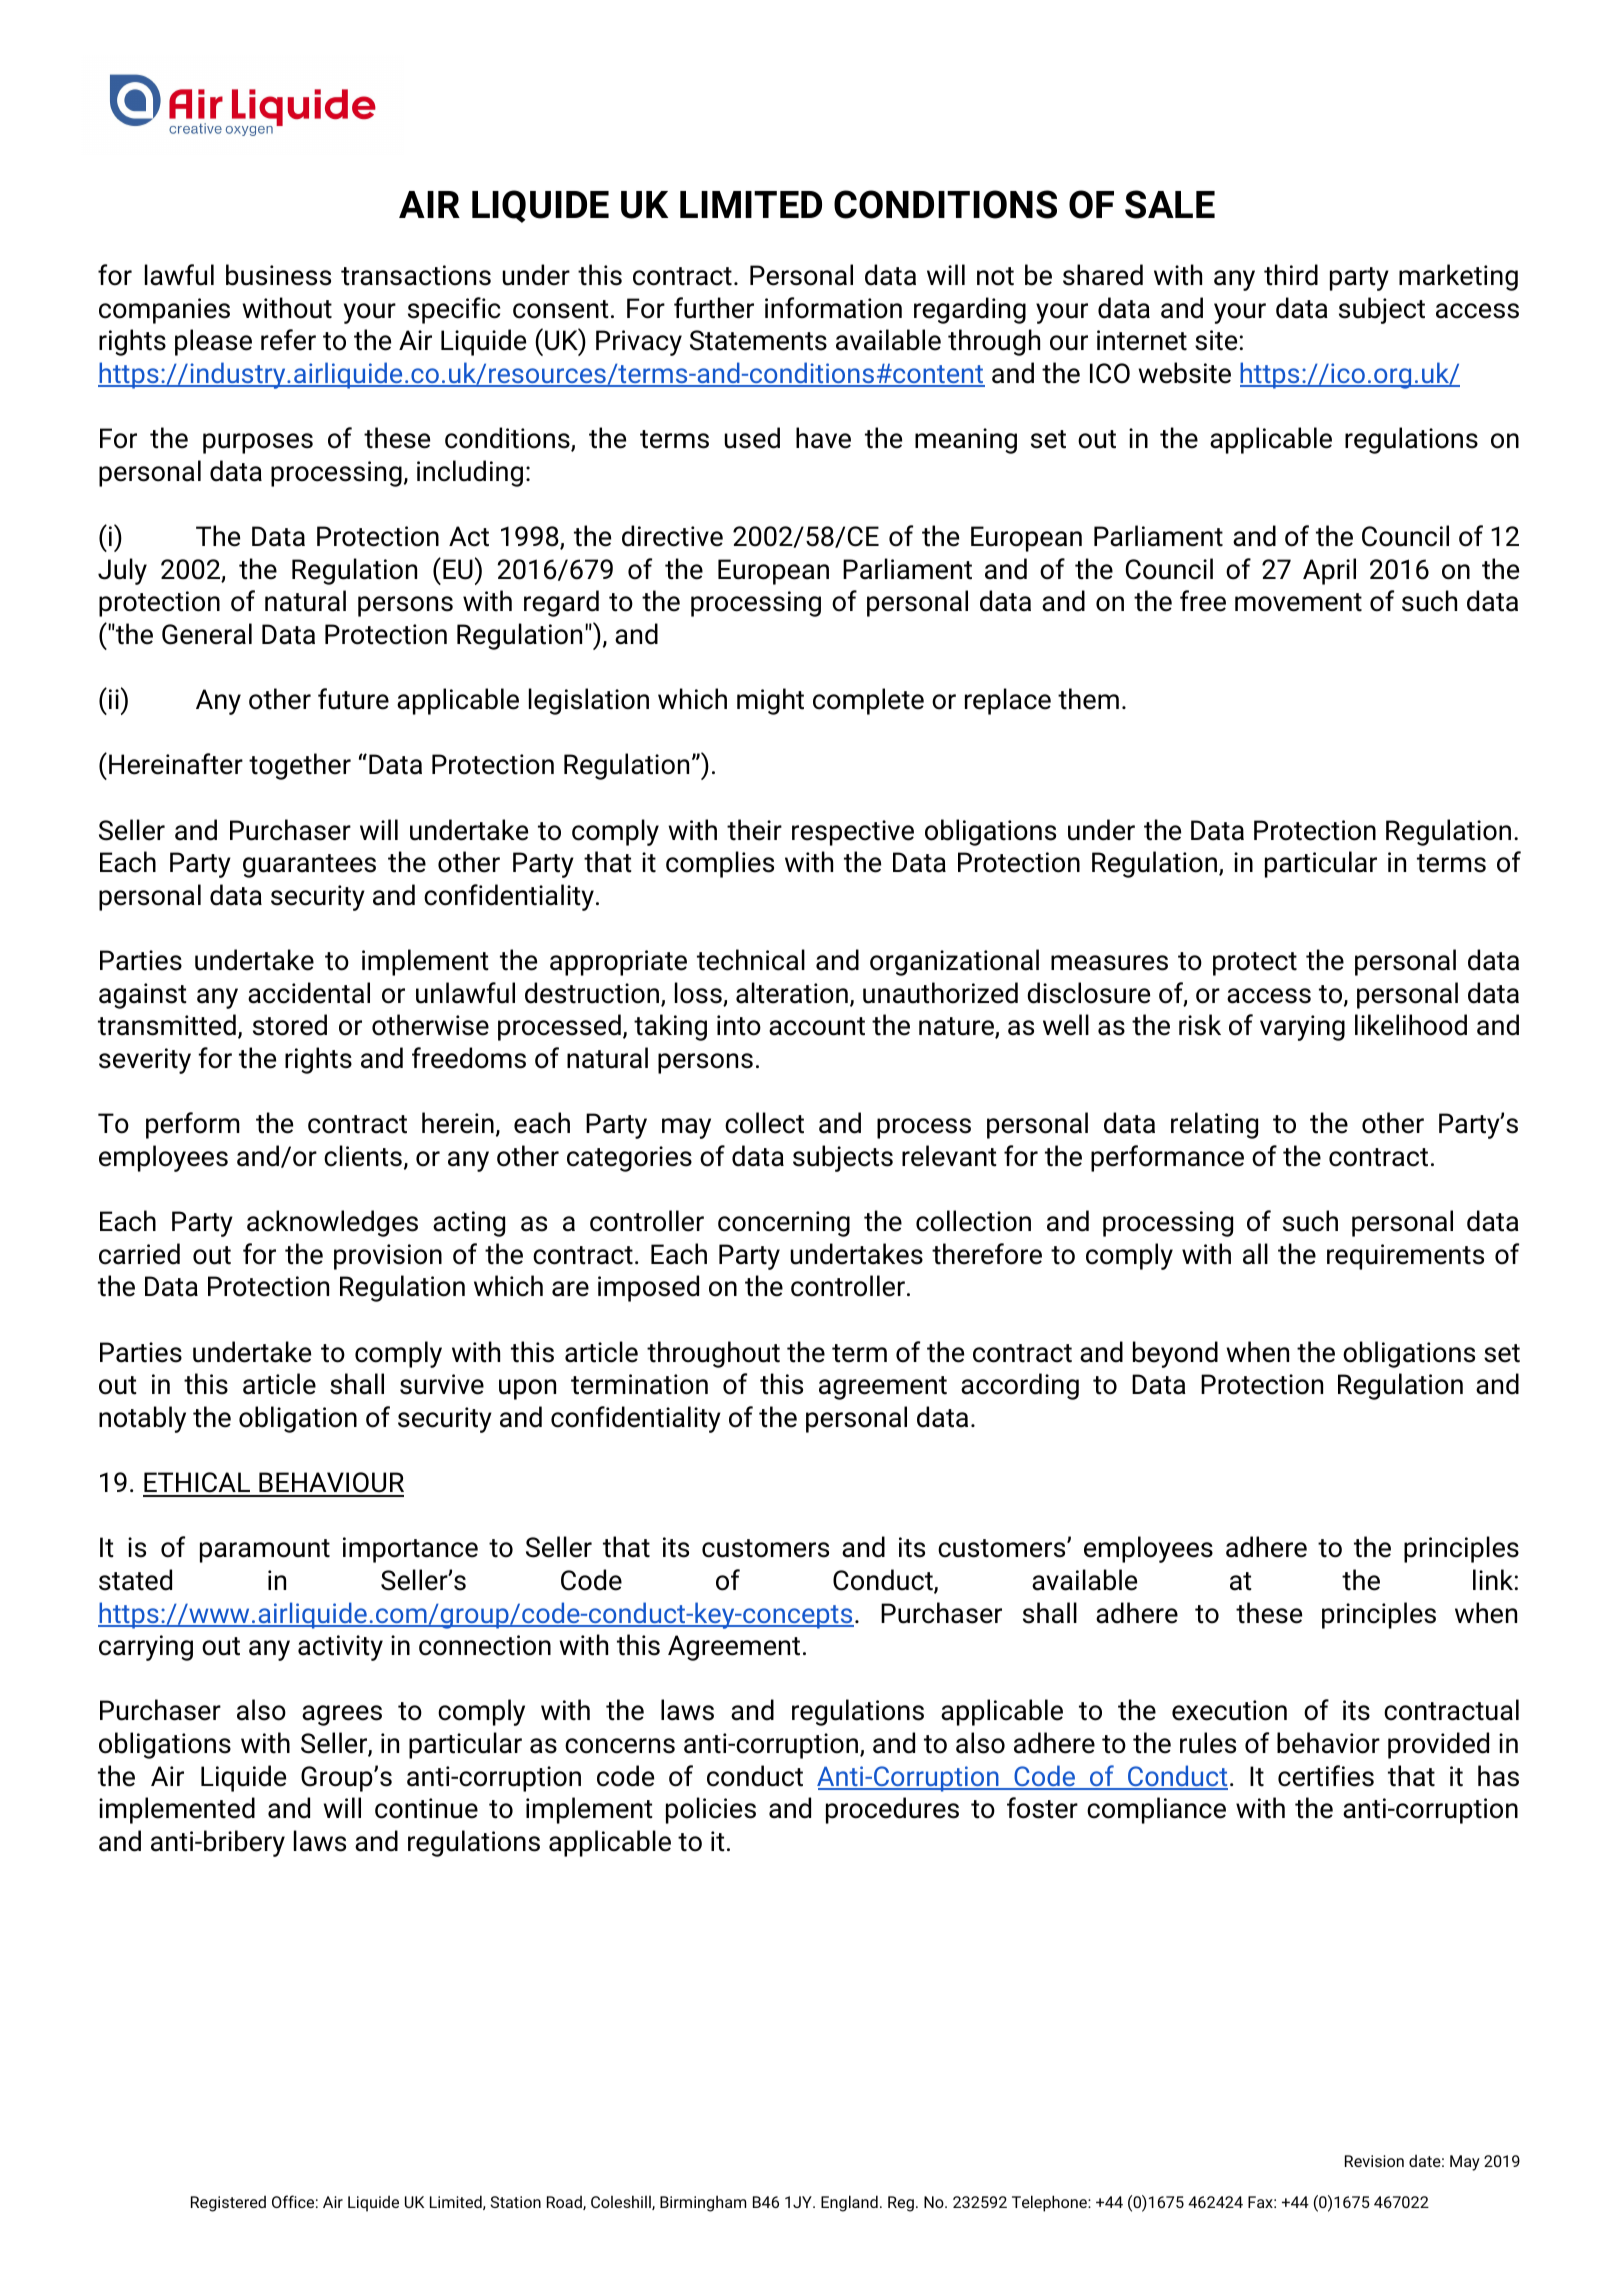 The width and height of the document is (1619, 2290). Describe the element at coordinates (849, 2203) in the document. I see `England` at that location.
